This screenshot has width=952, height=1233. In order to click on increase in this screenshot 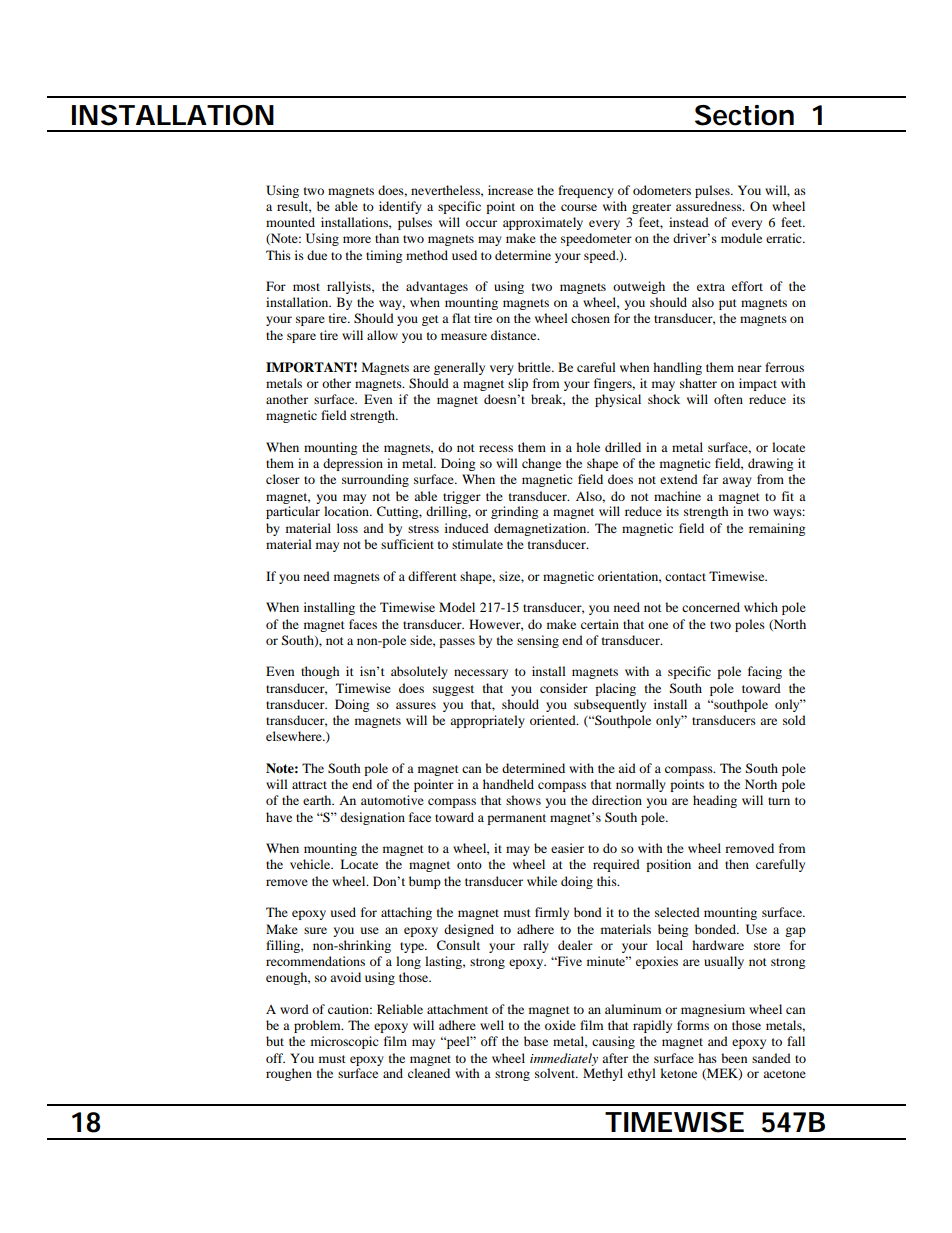, I will do `click(510, 190)`.
